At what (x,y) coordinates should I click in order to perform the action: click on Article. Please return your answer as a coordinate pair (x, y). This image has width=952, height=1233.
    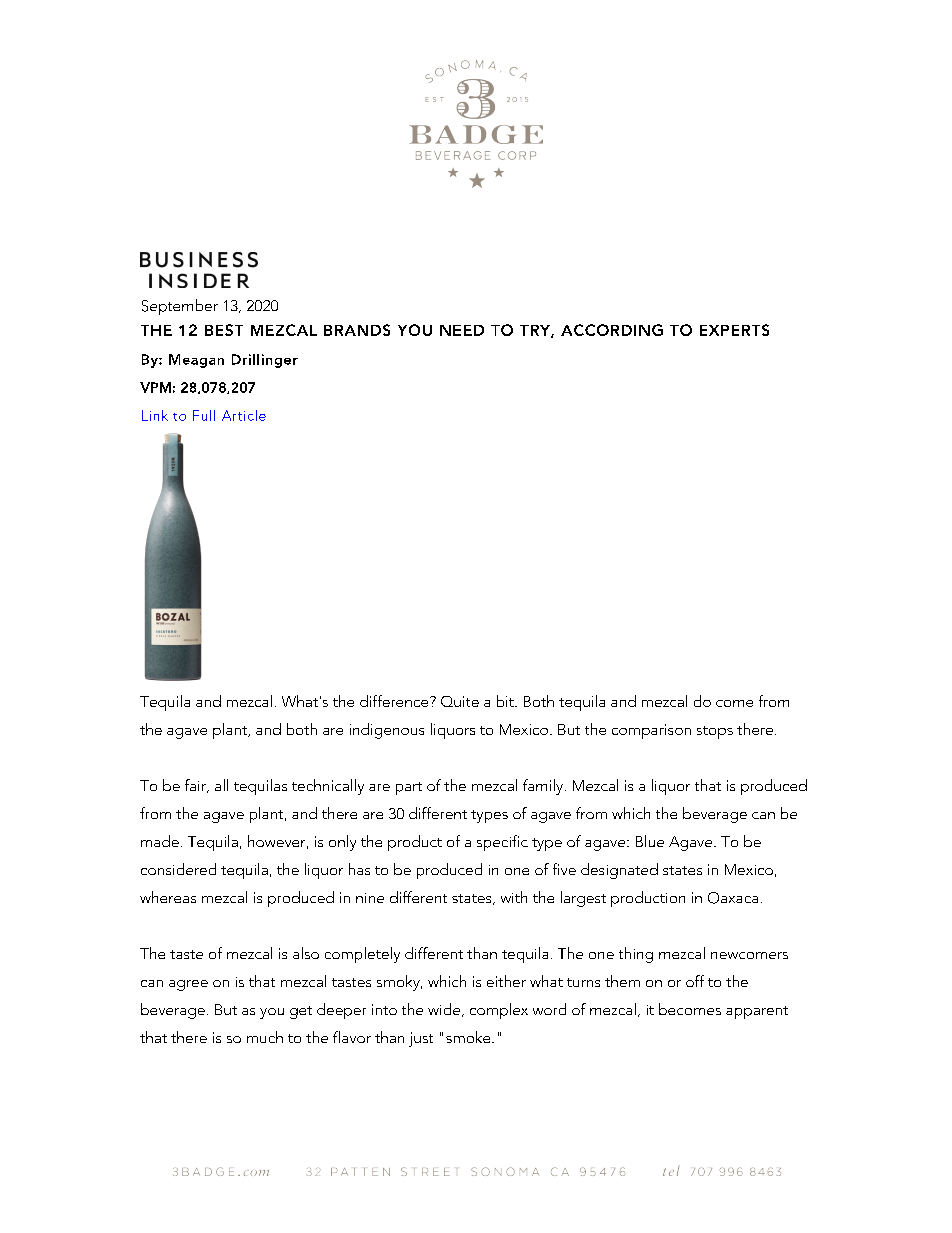
    Looking at the image, I should click on (244, 415).
